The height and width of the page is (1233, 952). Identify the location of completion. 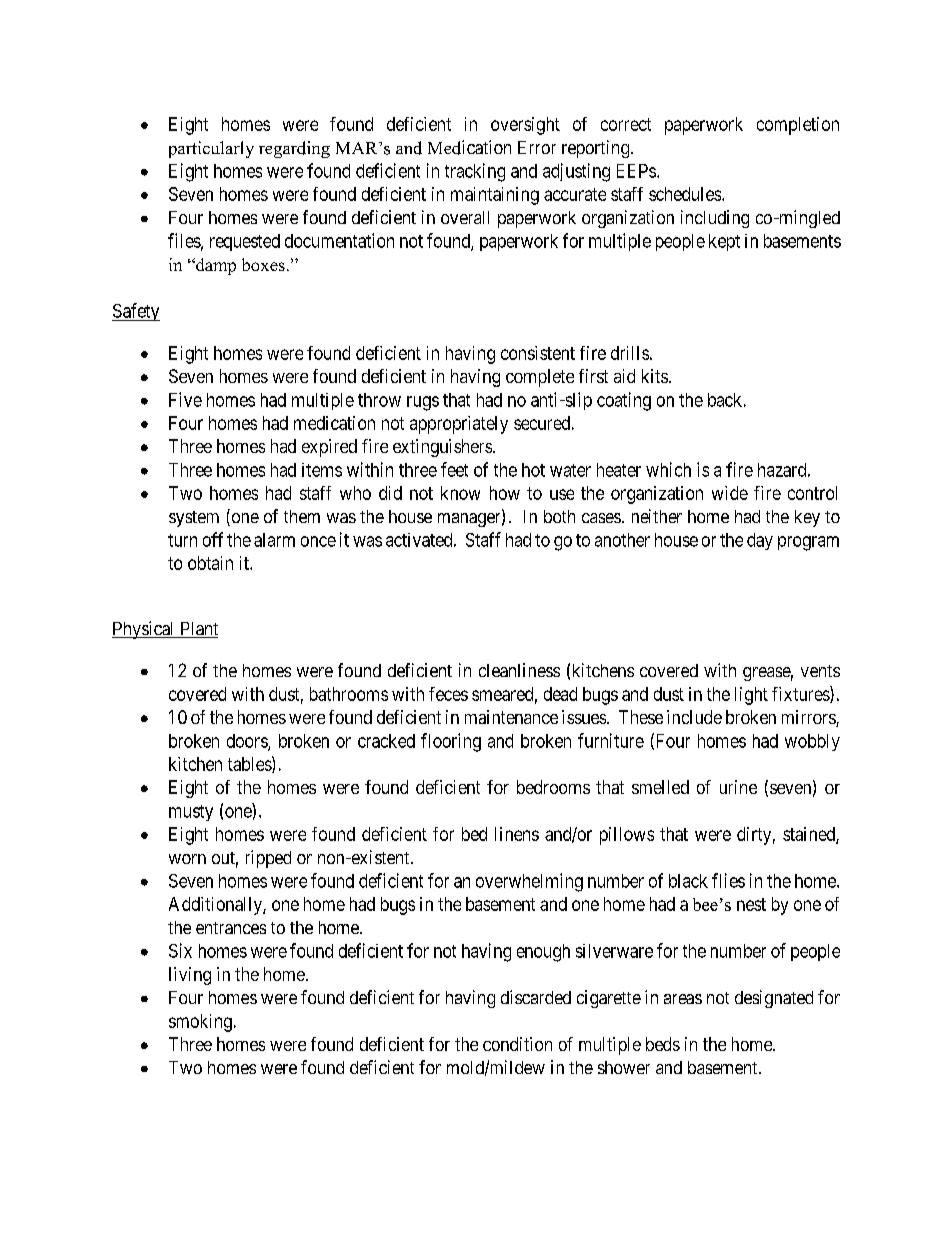
(798, 126).
